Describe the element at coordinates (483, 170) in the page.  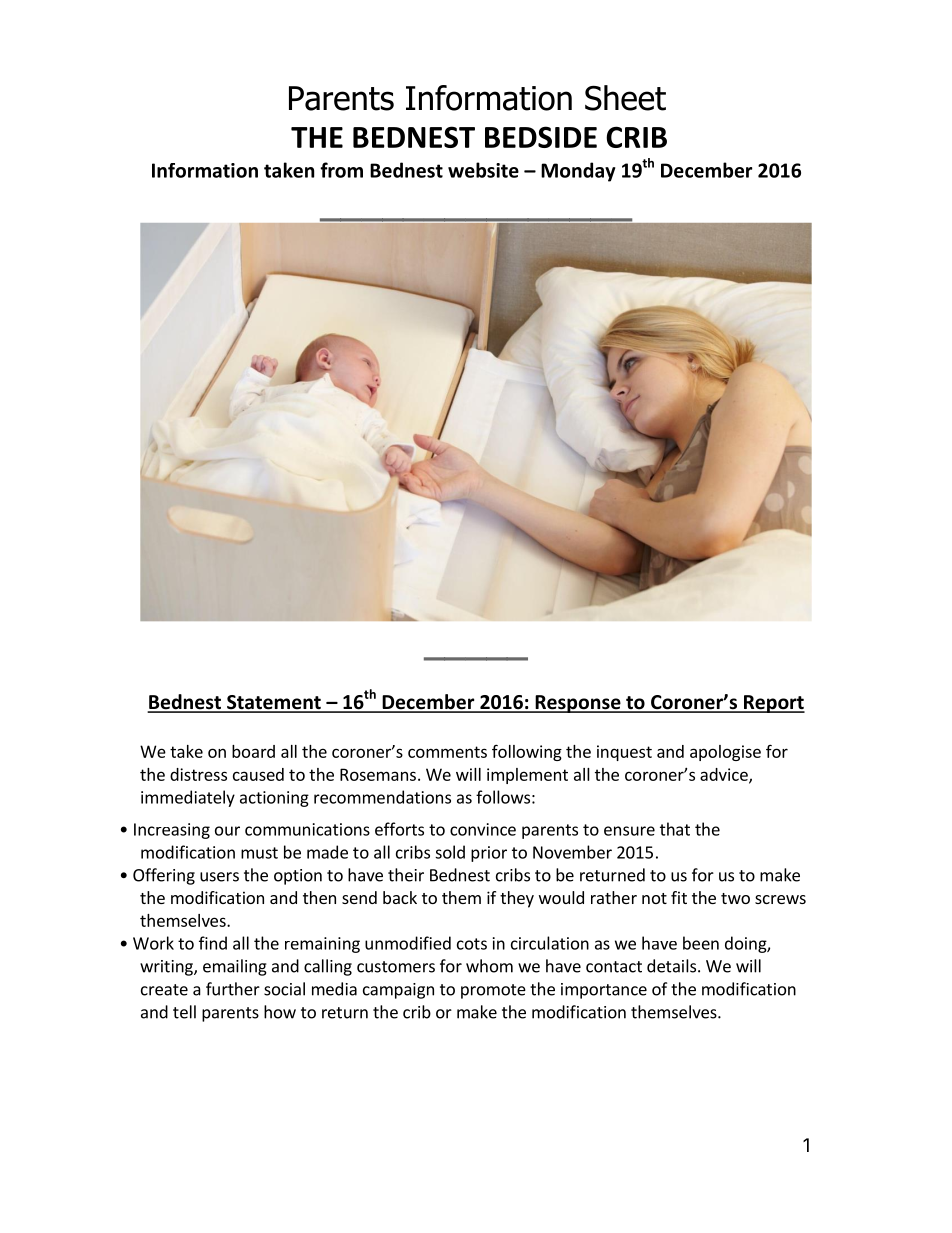
I see `website` at that location.
